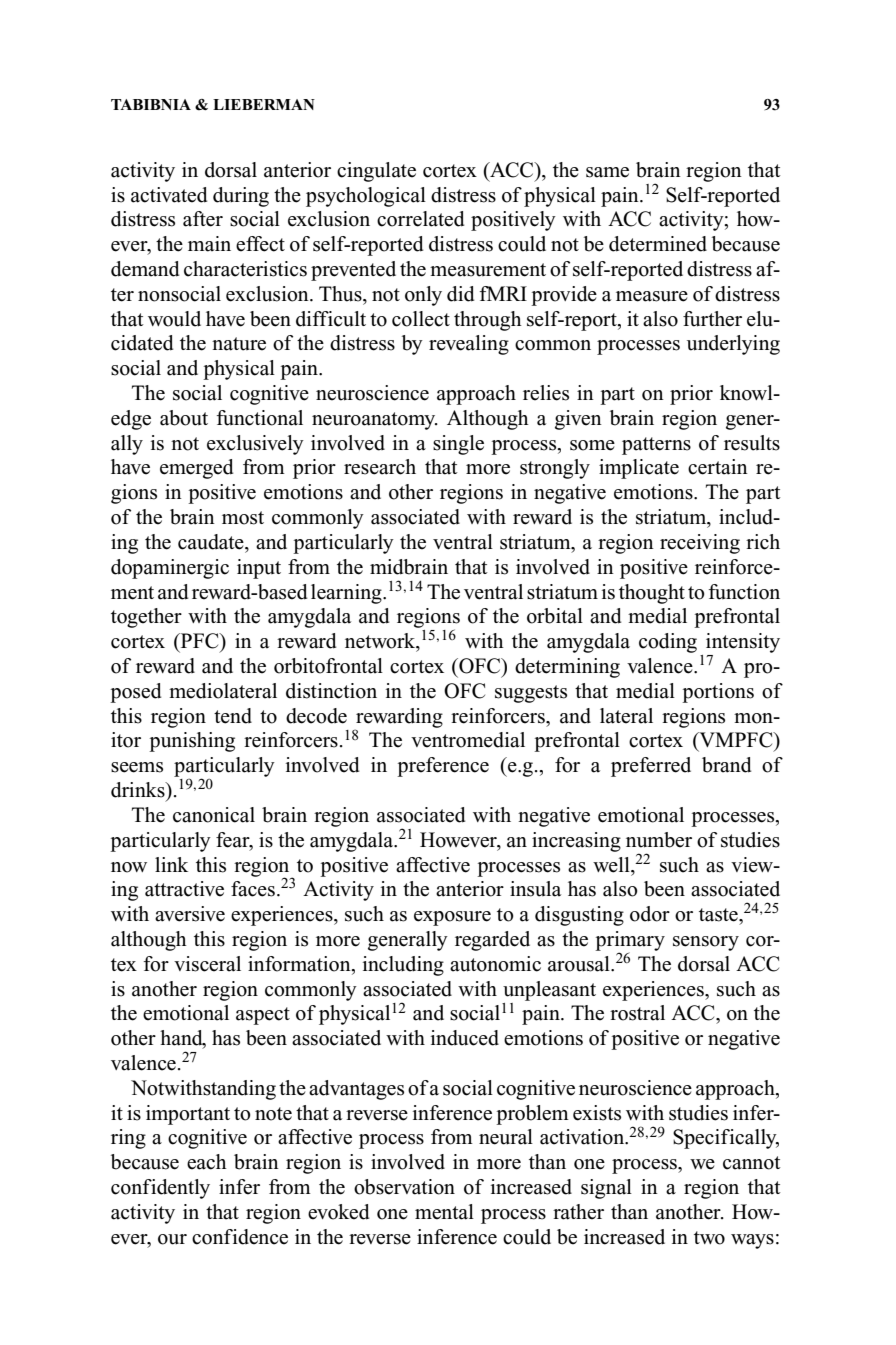 The width and height of the page is (896, 1345). Describe the element at coordinates (469, 345) in the page. I see `revealing` at that location.
